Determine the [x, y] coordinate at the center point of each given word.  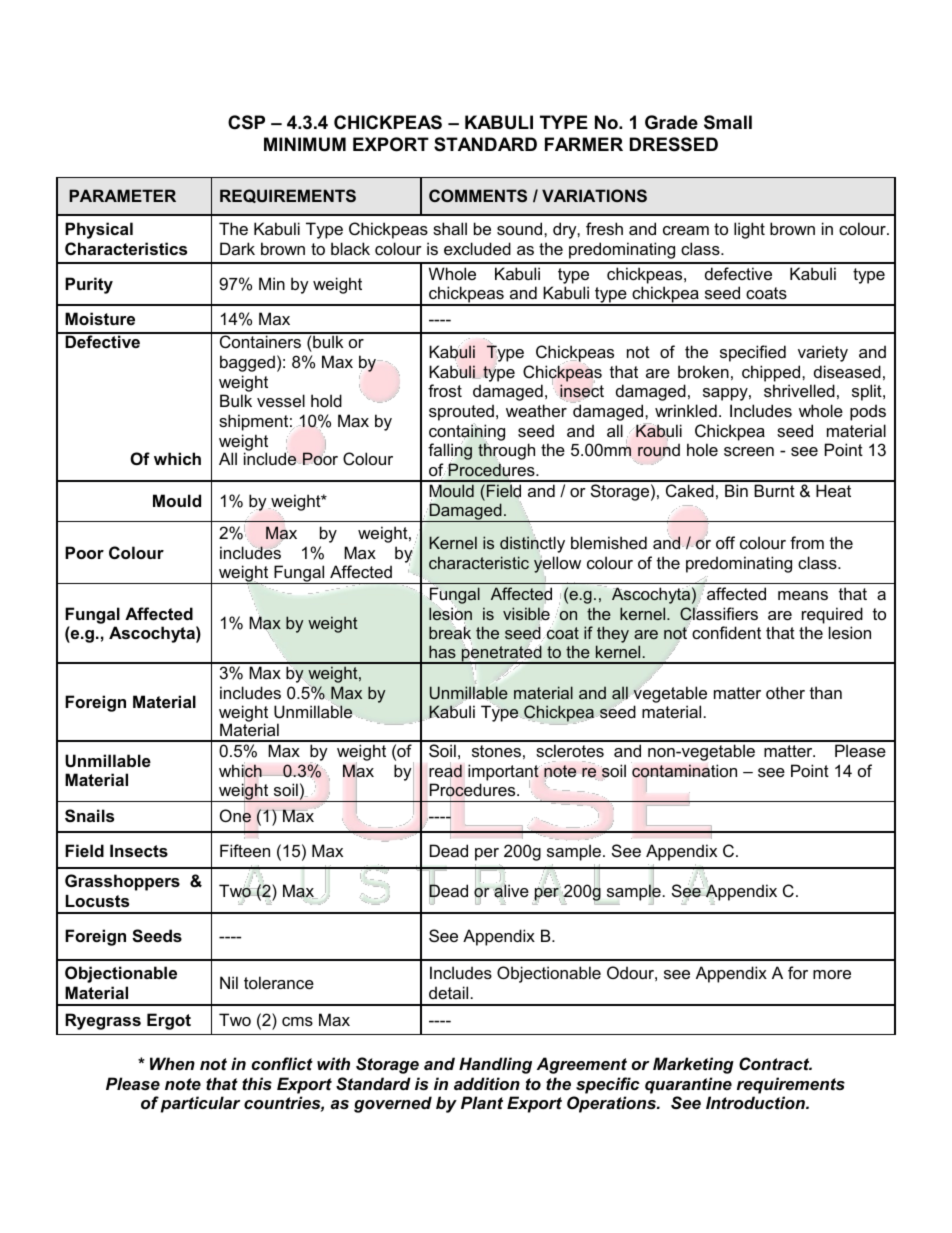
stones [496, 751]
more [832, 974]
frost [445, 390]
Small [728, 122]
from [807, 542]
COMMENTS [478, 195]
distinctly [532, 544]
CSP [246, 122]
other [785, 692]
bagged [247, 363]
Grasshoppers [122, 882]
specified [753, 353]
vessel [281, 400]
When [172, 1063]
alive [511, 891]
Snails [89, 816]
